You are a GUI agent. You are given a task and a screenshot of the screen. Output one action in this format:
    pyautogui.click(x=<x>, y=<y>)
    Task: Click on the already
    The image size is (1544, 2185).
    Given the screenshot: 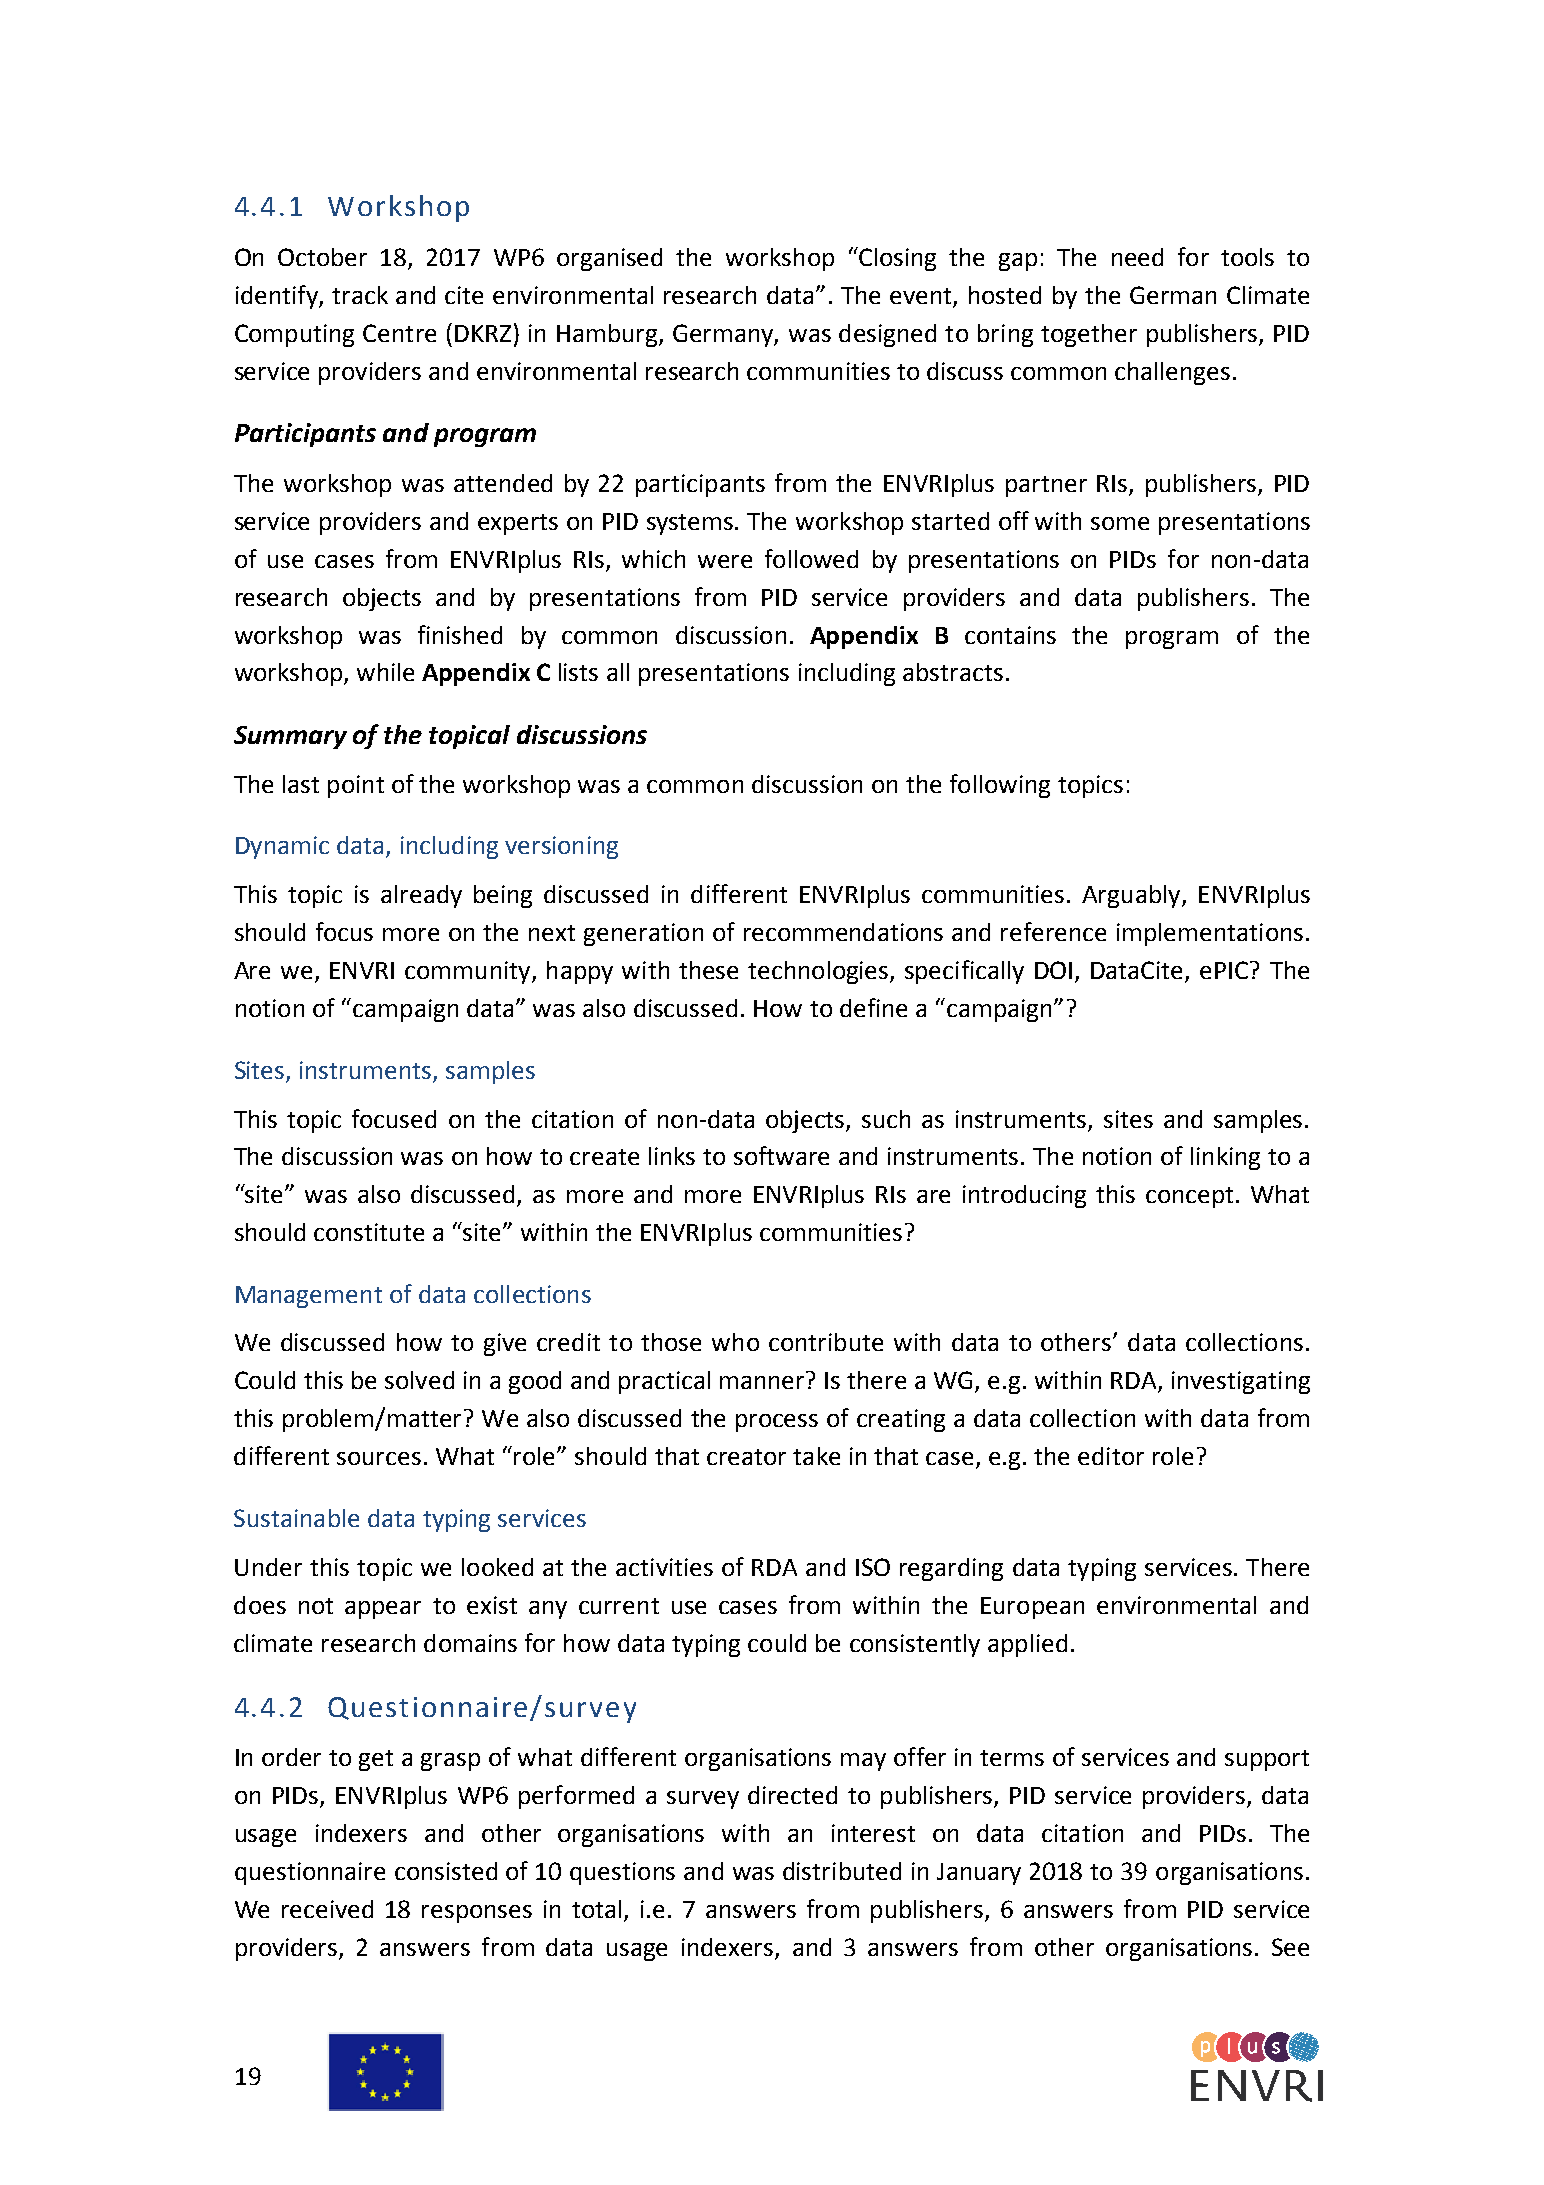 What is the action you would take?
    pyautogui.click(x=421, y=896)
